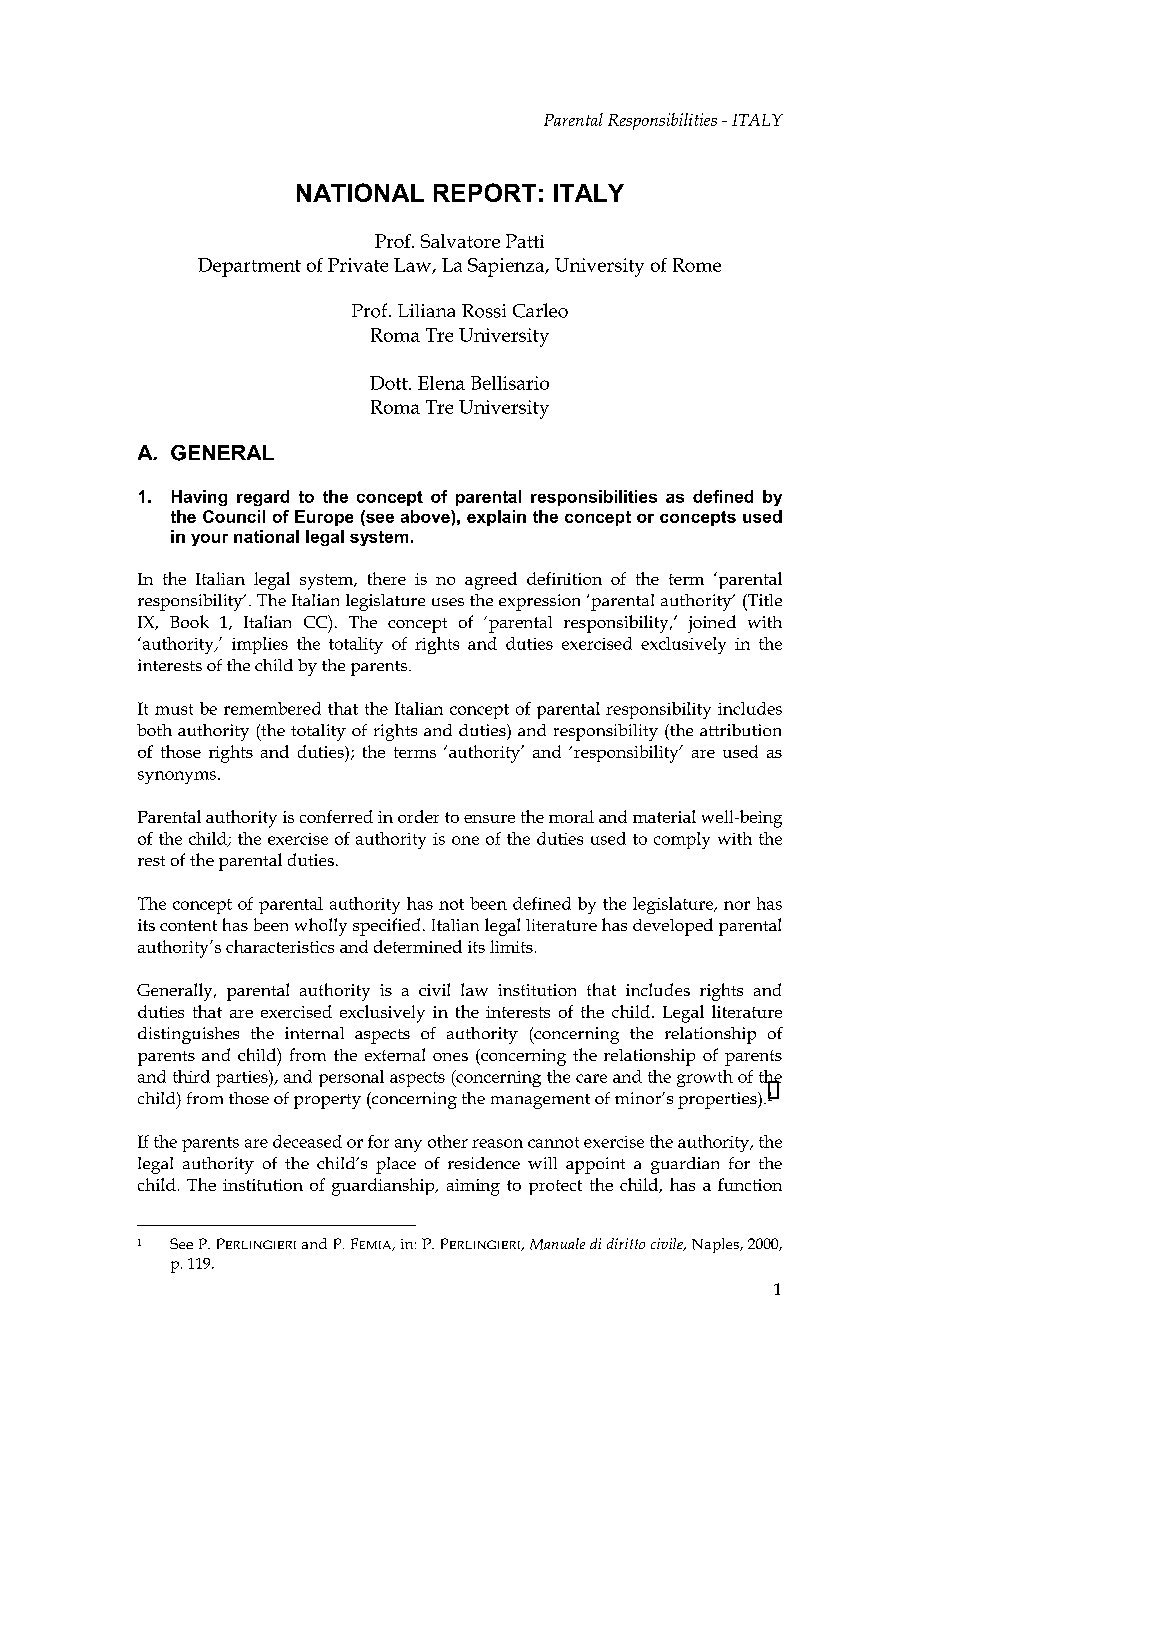  What do you see at coordinates (249, 267) in the screenshot?
I see `Department` at bounding box center [249, 267].
